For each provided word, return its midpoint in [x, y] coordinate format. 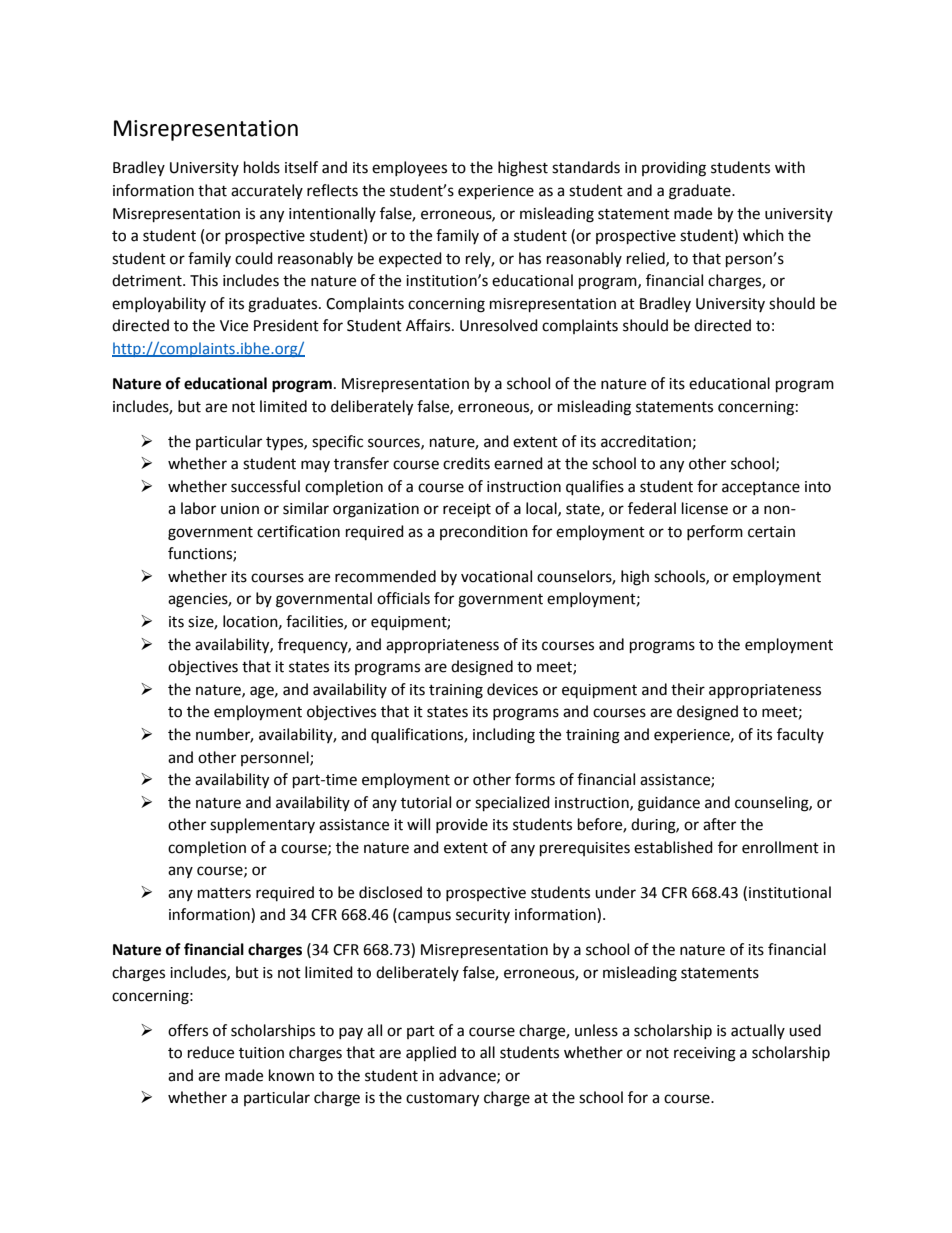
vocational [496, 576]
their [688, 689]
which [763, 235]
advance [468, 1076]
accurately [267, 191]
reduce [211, 1052]
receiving [705, 1054]
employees [409, 168]
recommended [385, 576]
